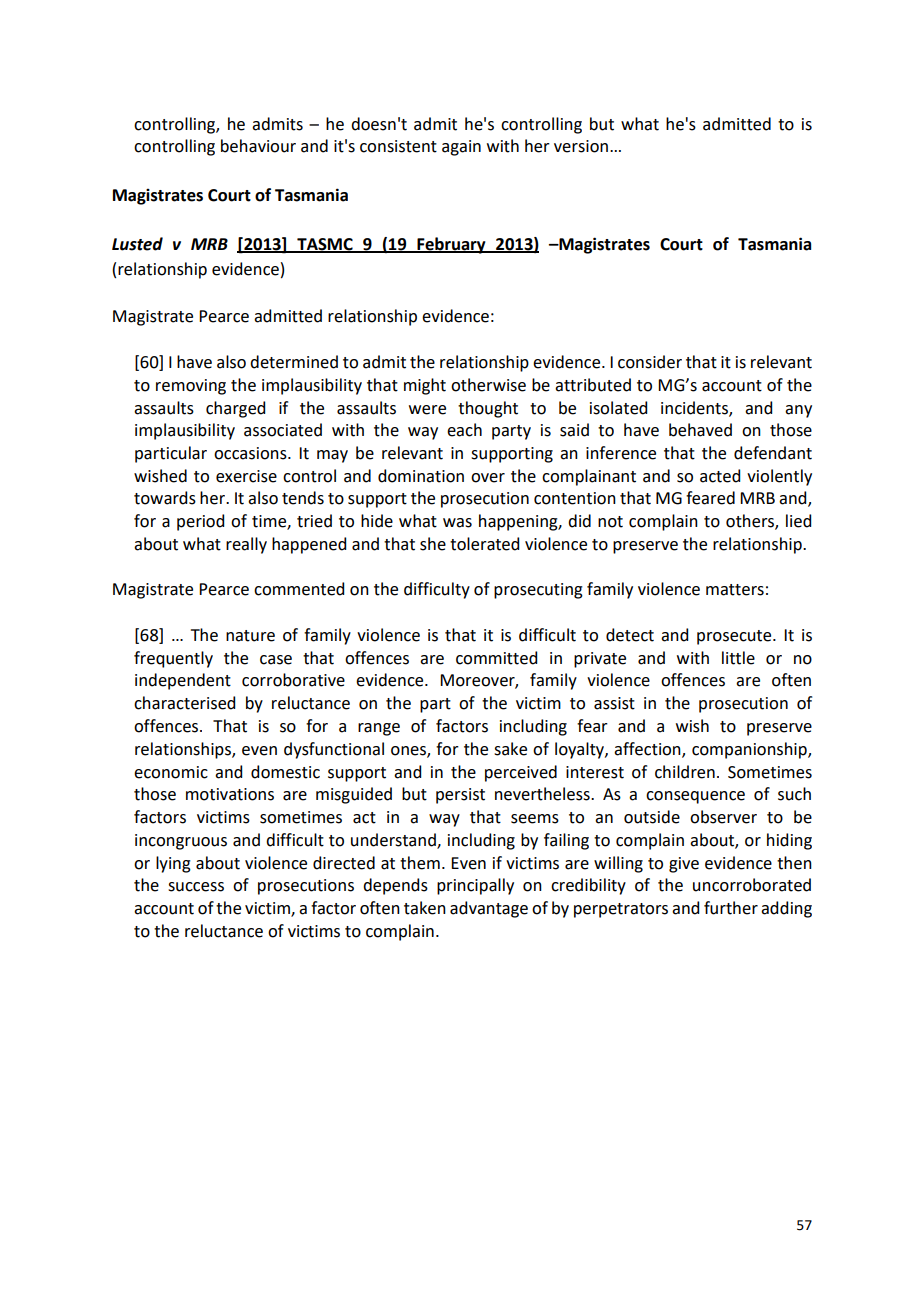 The height and width of the screenshot is (1308, 924). I want to click on period, so click(200, 522).
